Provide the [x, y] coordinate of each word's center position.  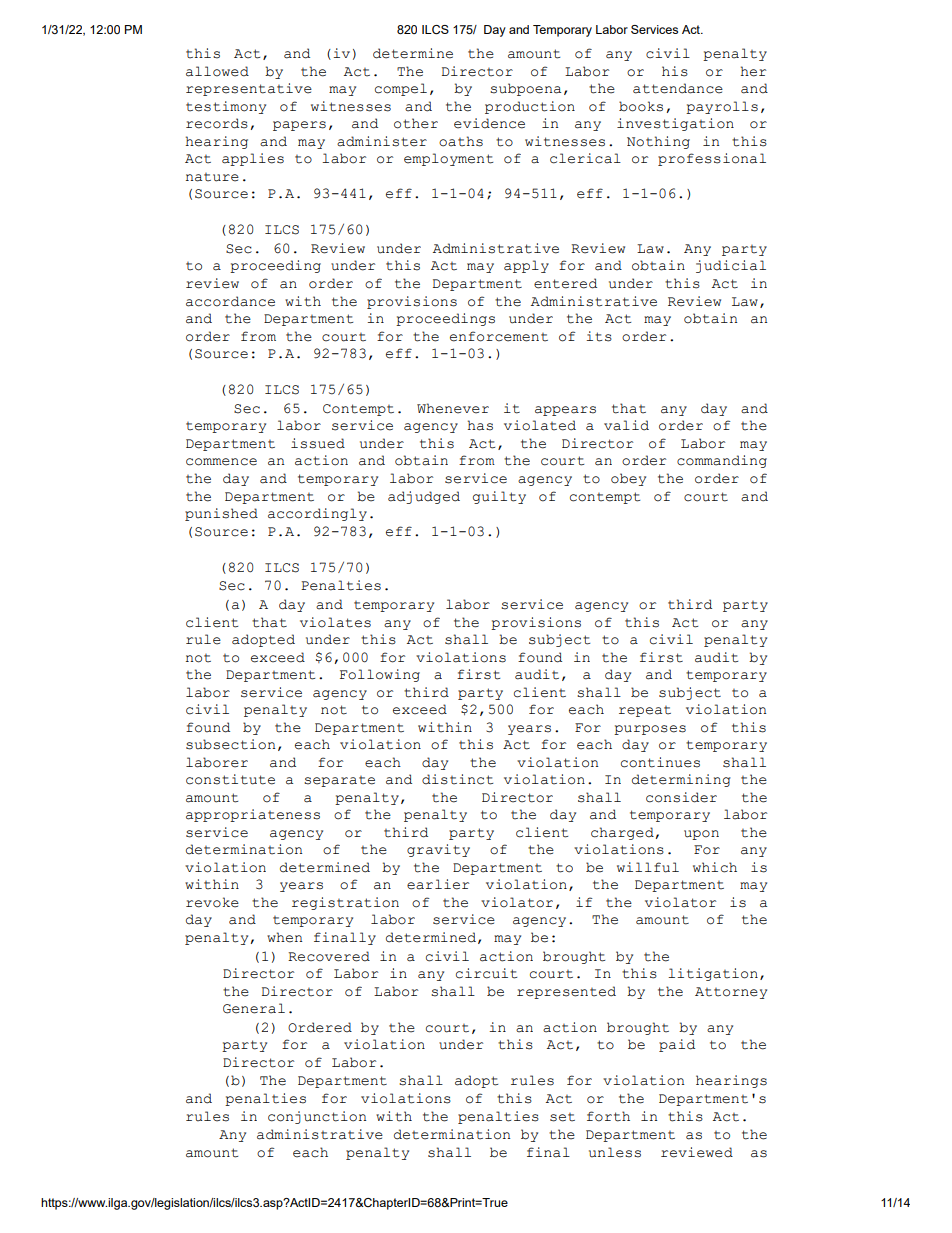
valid [626, 425]
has [480, 425]
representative [249, 89]
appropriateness [253, 815]
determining [681, 780]
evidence [489, 123]
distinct [457, 779]
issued [318, 443]
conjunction [317, 1117]
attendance [678, 88]
